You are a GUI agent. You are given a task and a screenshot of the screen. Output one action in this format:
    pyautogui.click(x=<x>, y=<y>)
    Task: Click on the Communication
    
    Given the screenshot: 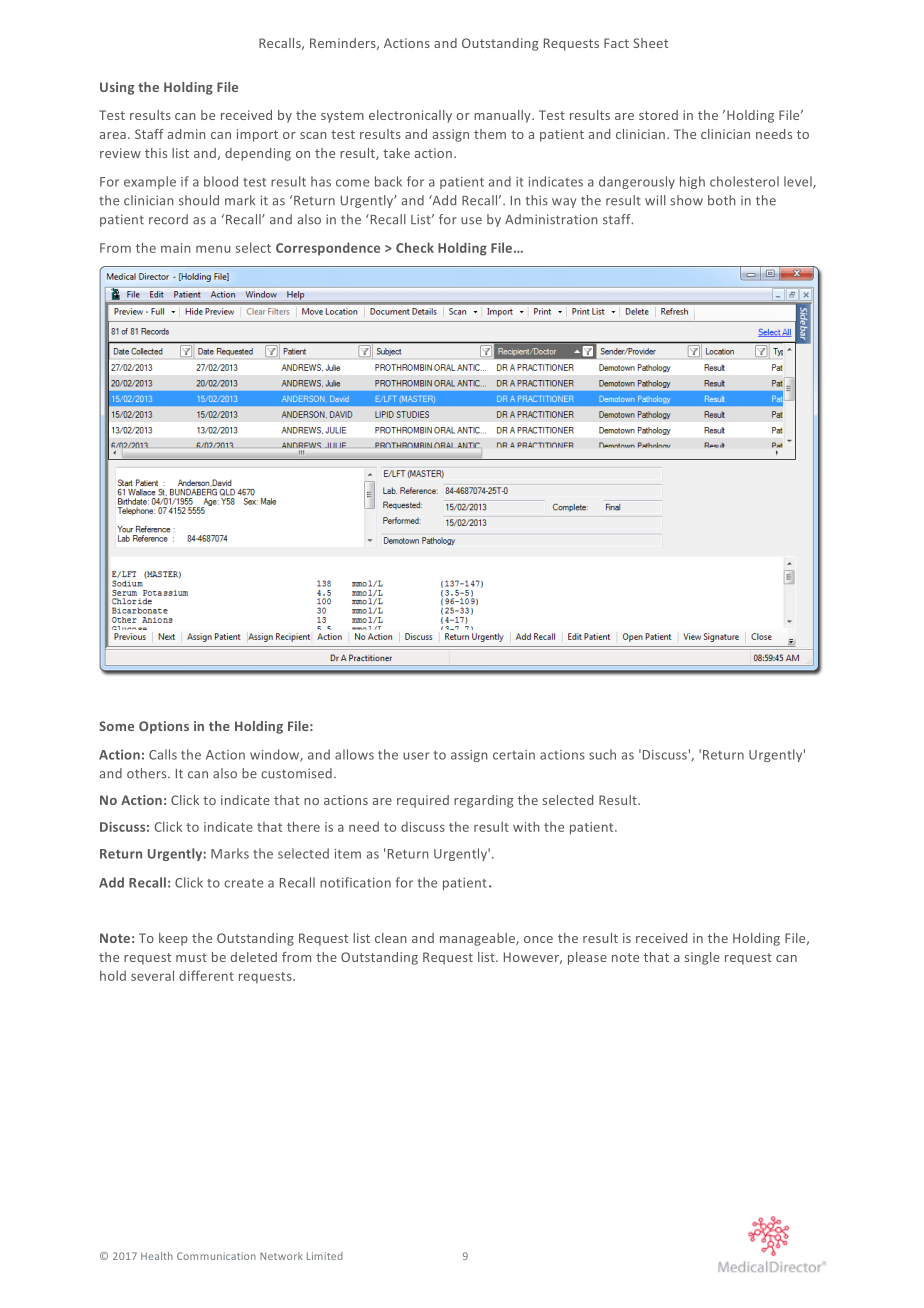 What is the action you would take?
    pyautogui.click(x=216, y=1256)
